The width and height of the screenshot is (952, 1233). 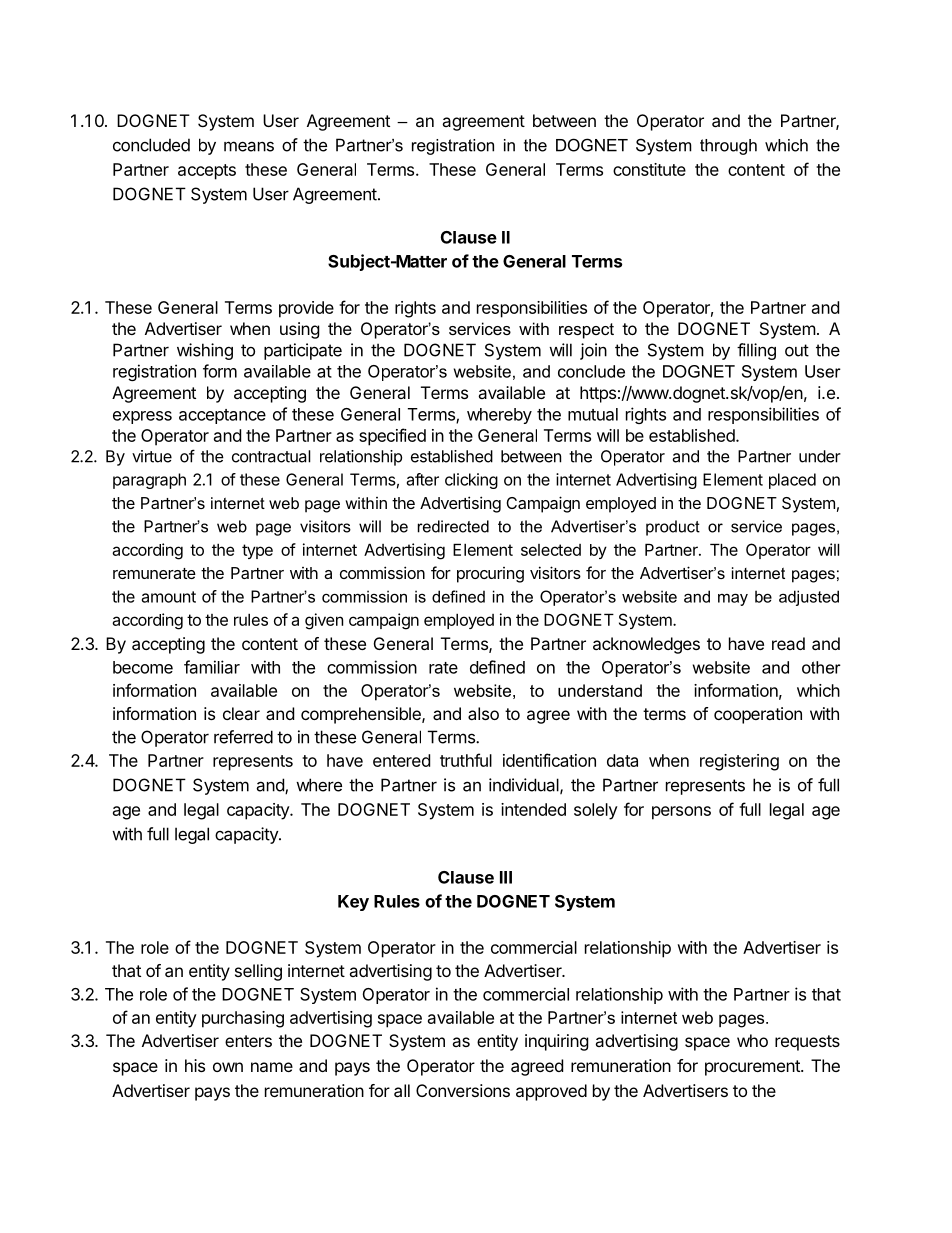 I want to click on III, so click(x=506, y=877).
